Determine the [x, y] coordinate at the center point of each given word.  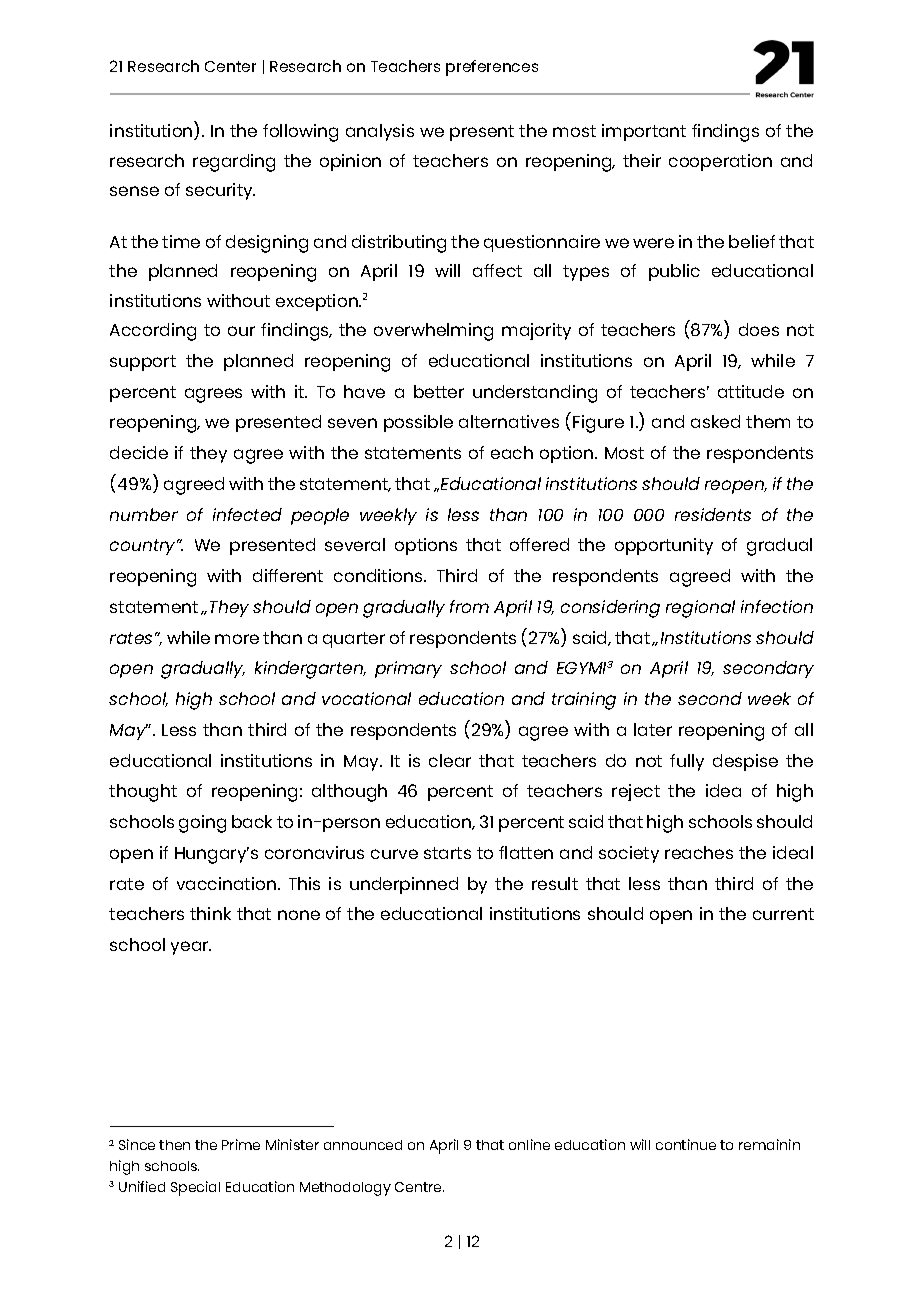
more [237, 639]
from [469, 606]
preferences [492, 68]
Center [230, 66]
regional [700, 609]
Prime [241, 1144]
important [644, 132]
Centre [419, 1187]
